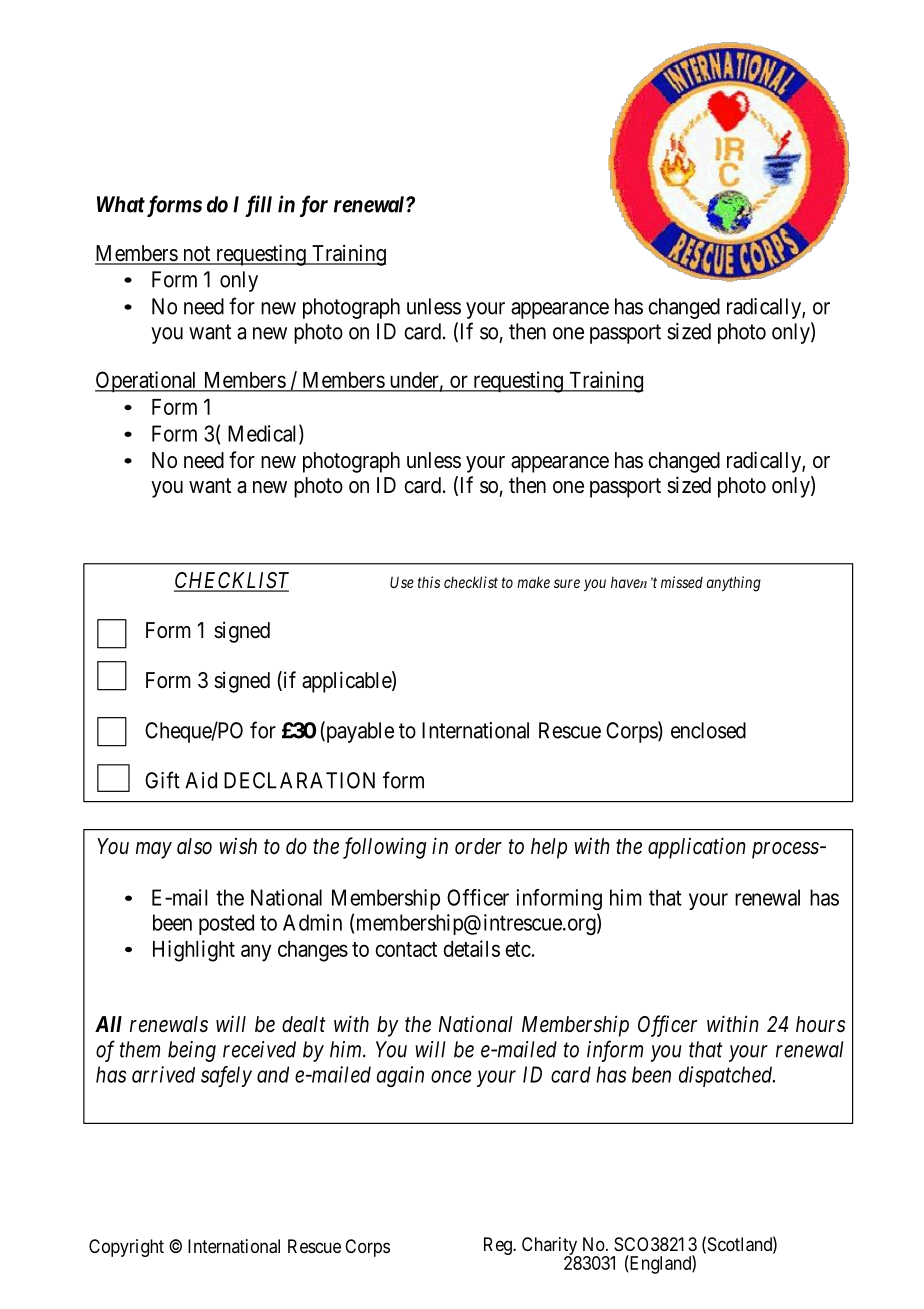  I want to click on posted, so click(226, 924).
